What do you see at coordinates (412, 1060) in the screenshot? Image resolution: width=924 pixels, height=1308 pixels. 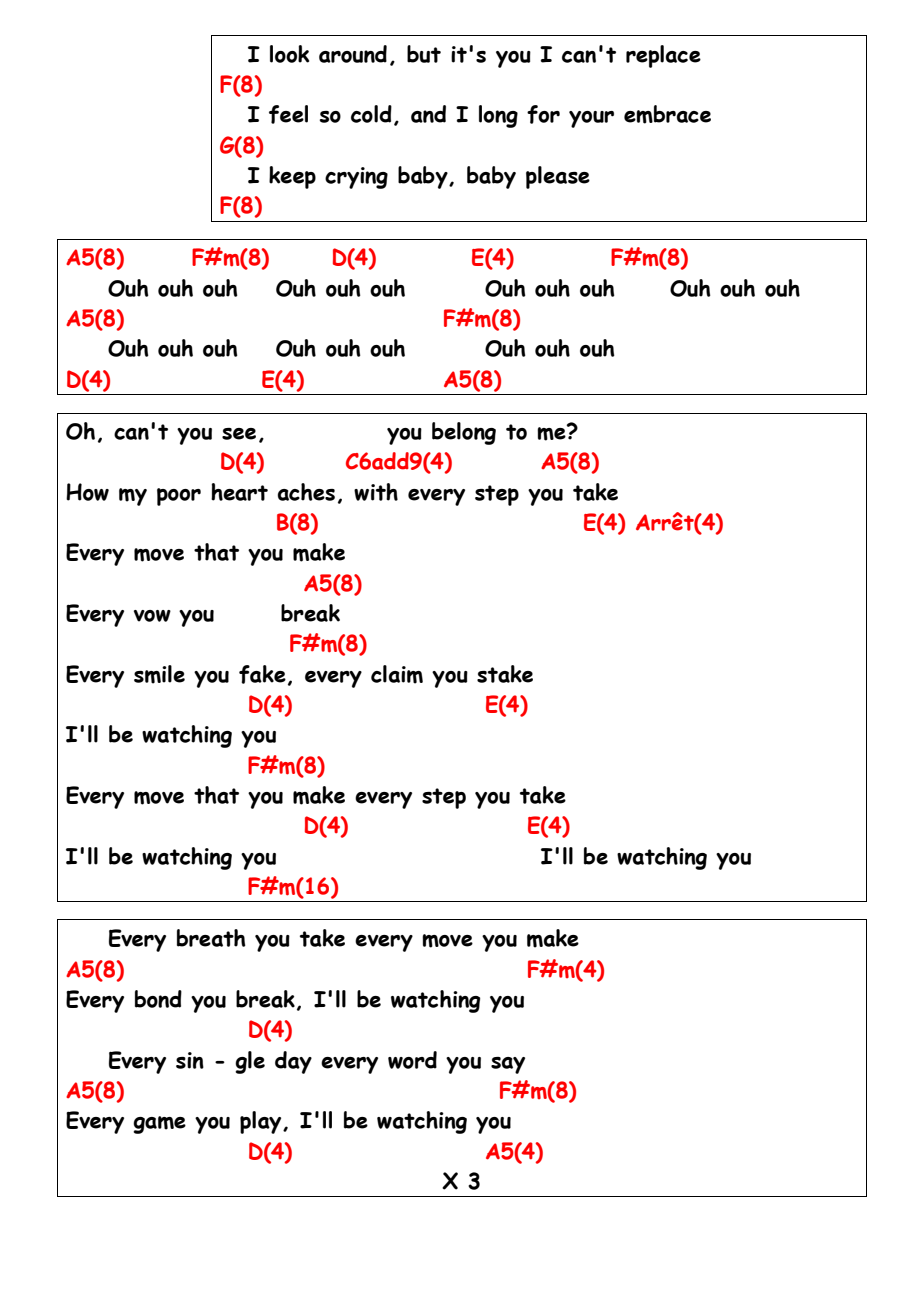 I see `word` at bounding box center [412, 1060].
